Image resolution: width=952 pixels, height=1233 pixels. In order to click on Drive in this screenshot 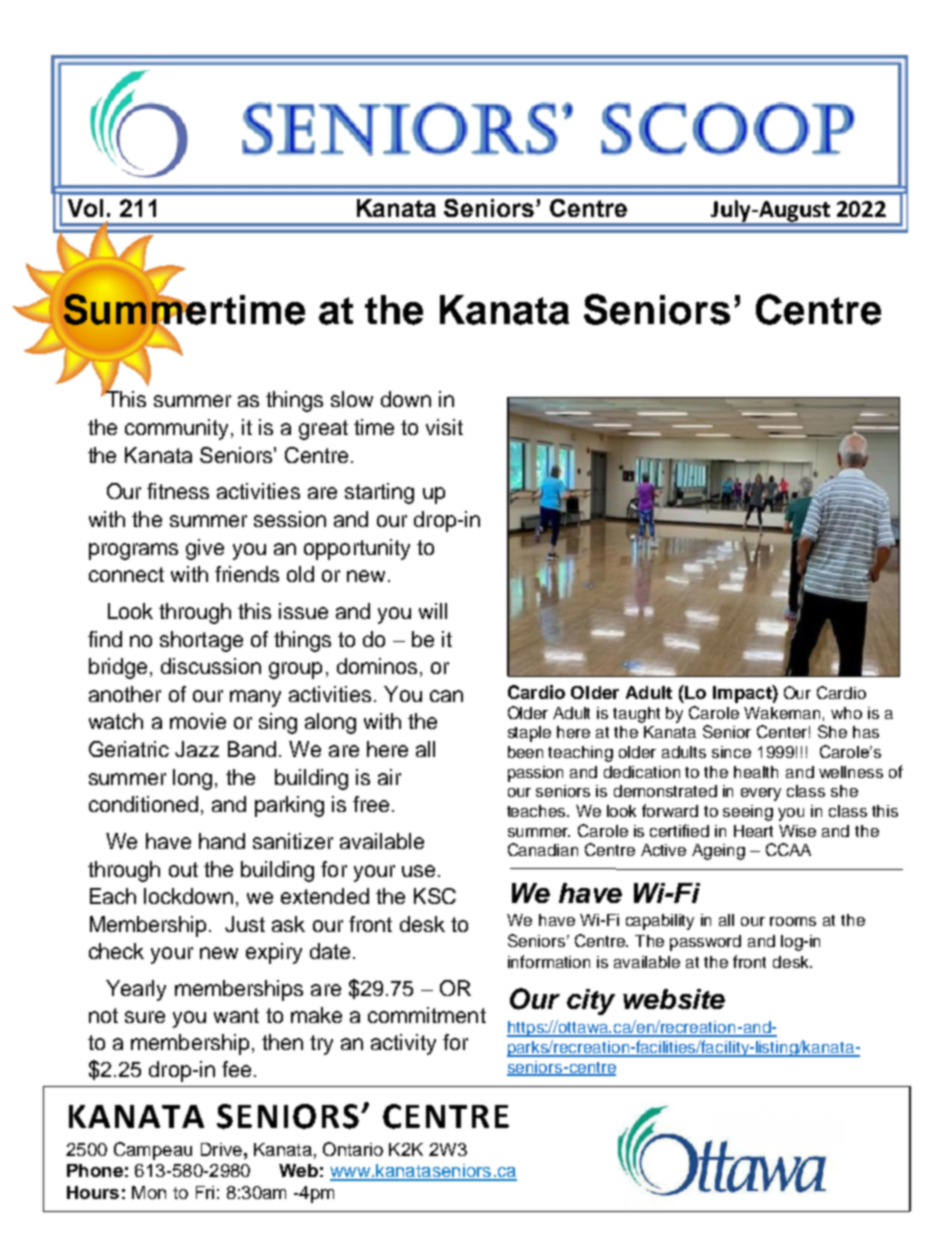, I will do `click(221, 1149)`.
